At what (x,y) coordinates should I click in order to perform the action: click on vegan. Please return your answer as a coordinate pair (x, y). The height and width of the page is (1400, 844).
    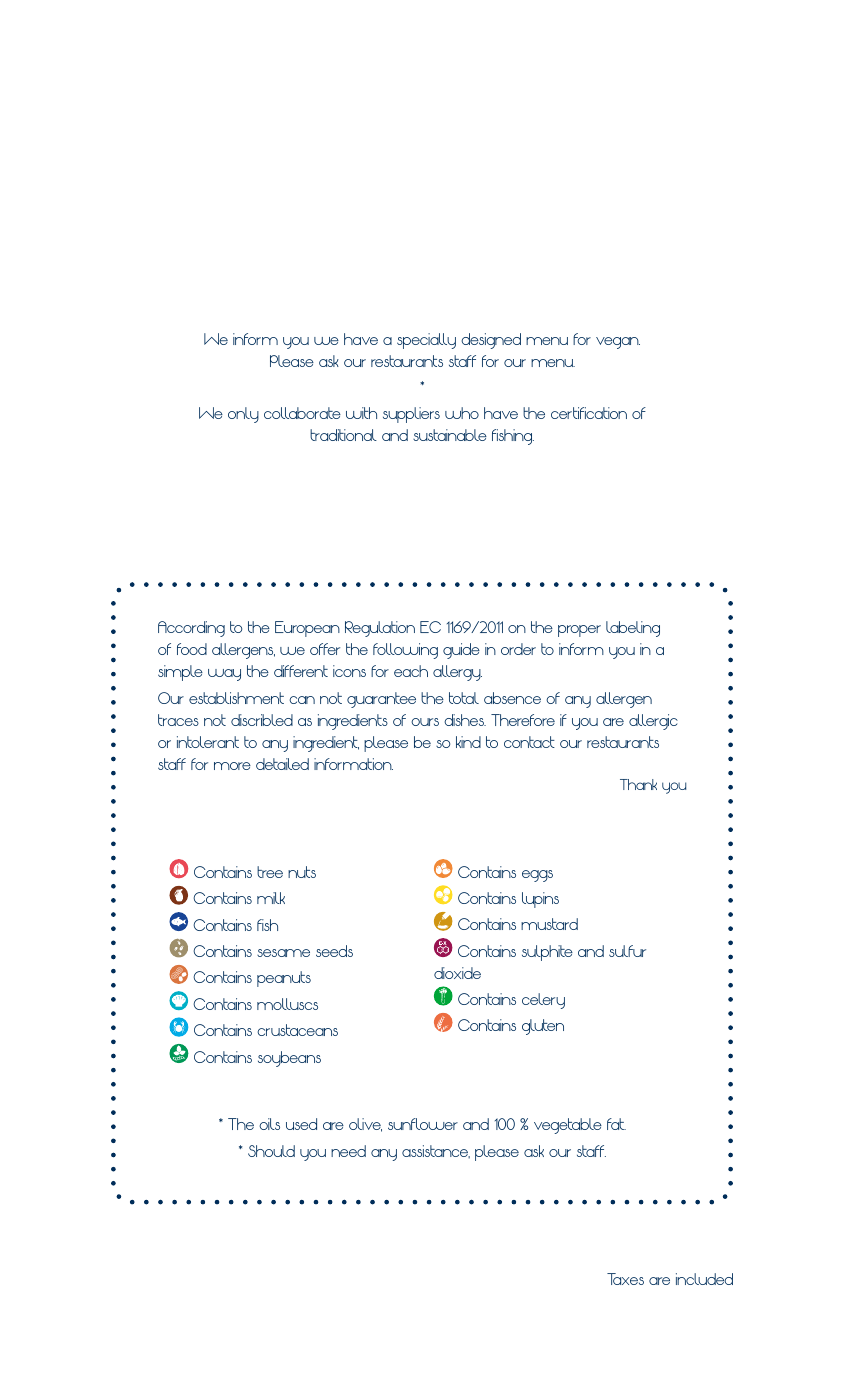
    Looking at the image, I should click on (618, 343).
